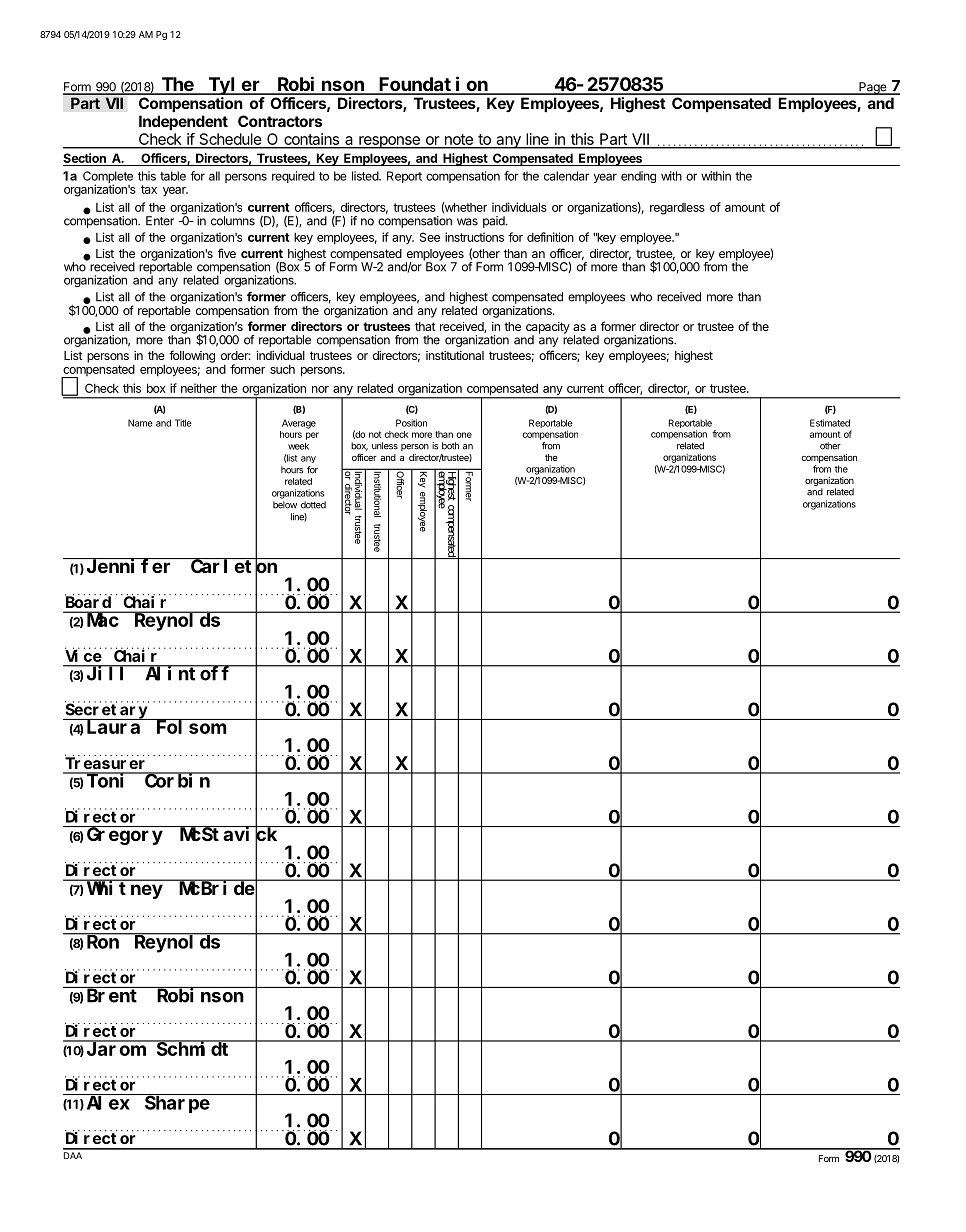 The image size is (966, 1232). What do you see at coordinates (194, 1048) in the screenshot?
I see `Schmidt` at bounding box center [194, 1048].
